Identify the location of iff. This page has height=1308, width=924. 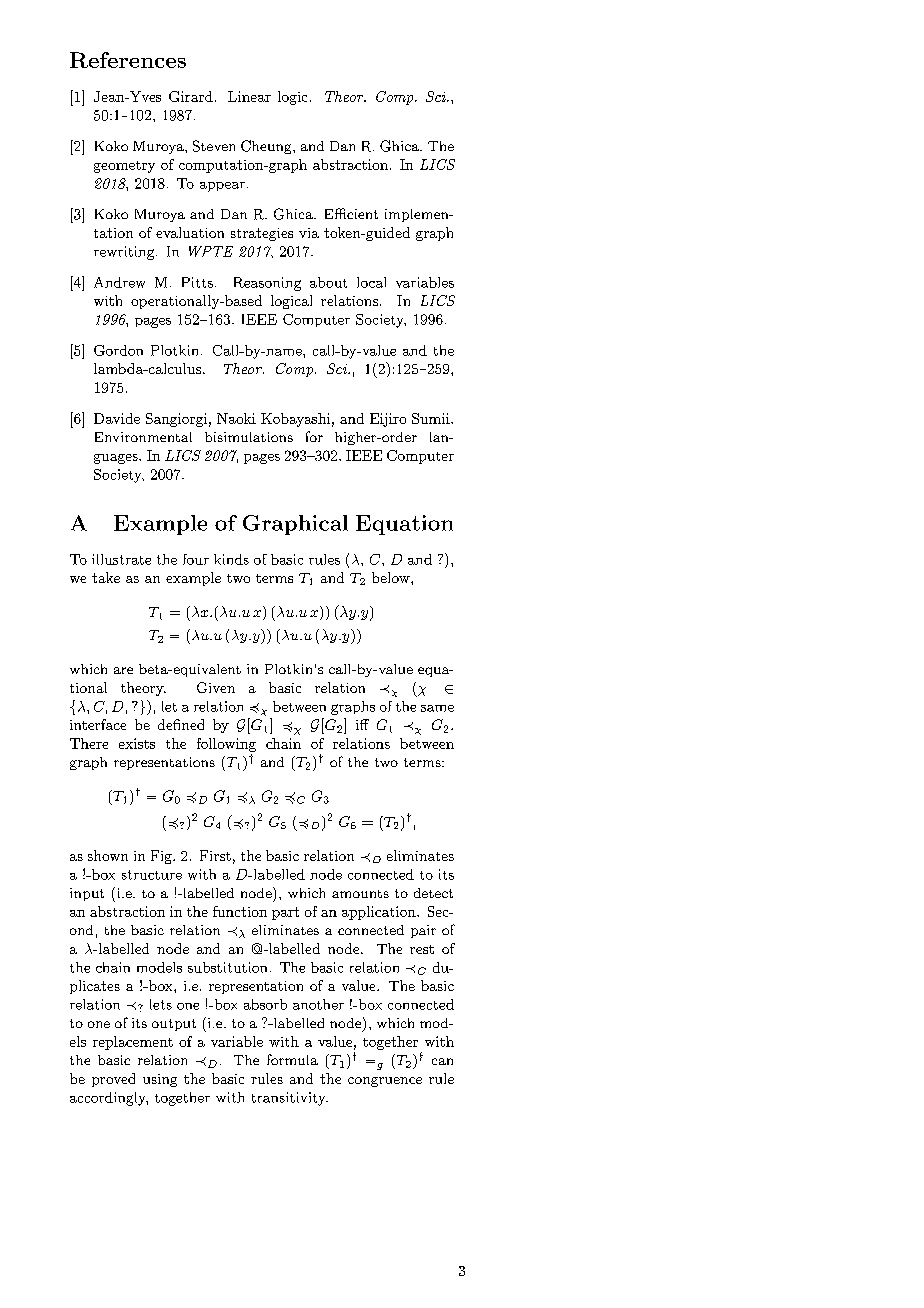
(362, 724).
